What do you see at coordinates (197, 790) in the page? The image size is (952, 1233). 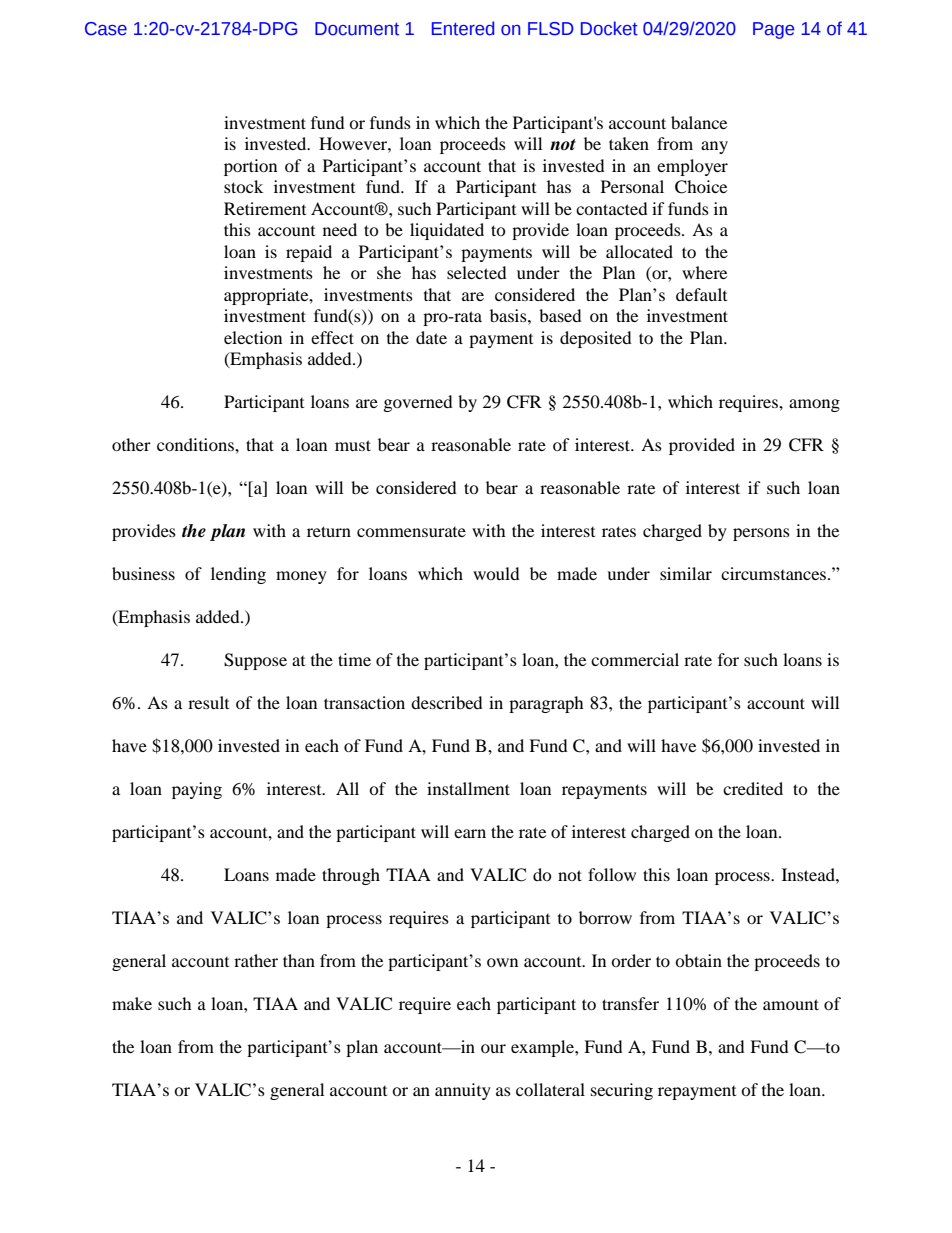 I see `paying` at bounding box center [197, 790].
